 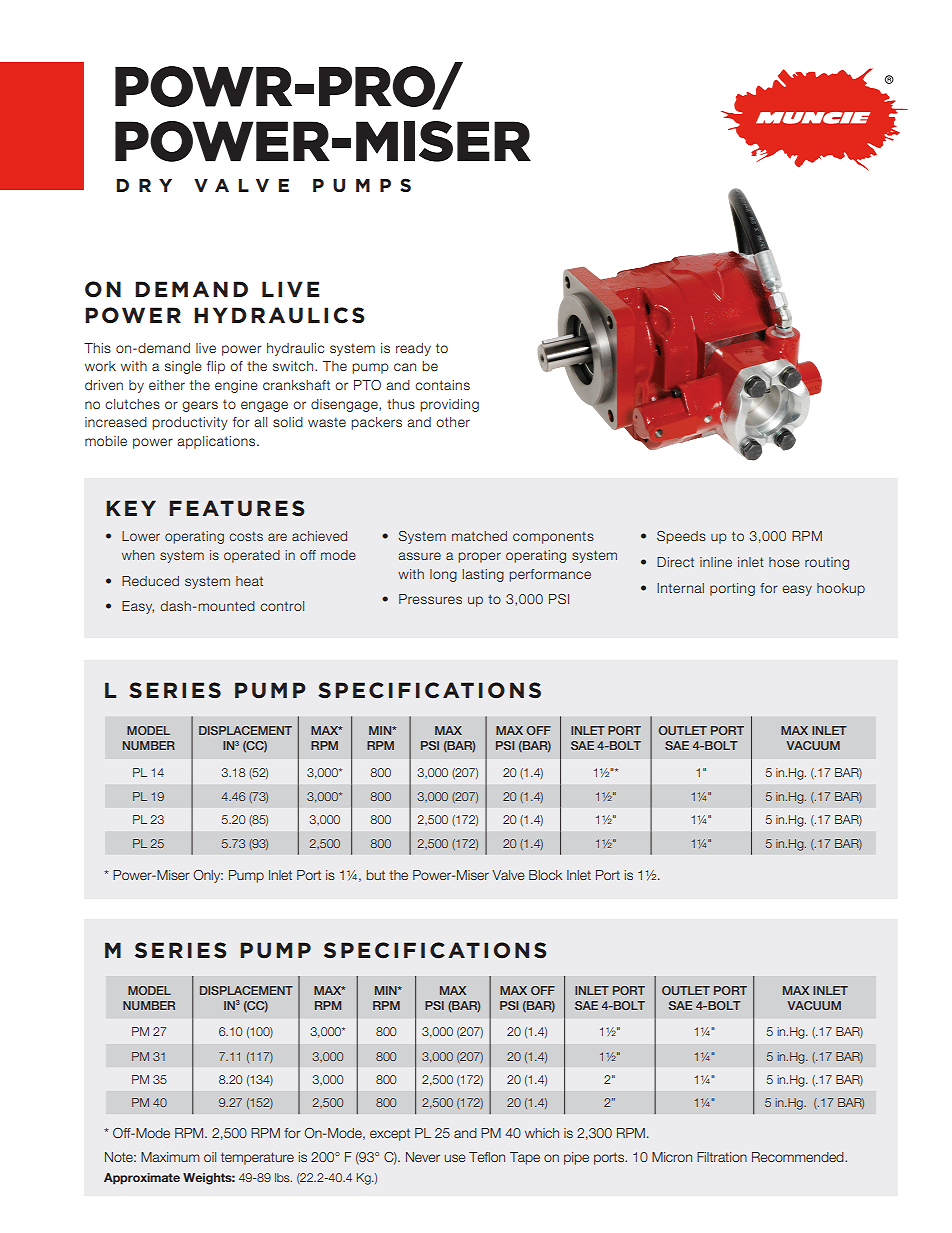 I want to click on hose, so click(x=784, y=562).
